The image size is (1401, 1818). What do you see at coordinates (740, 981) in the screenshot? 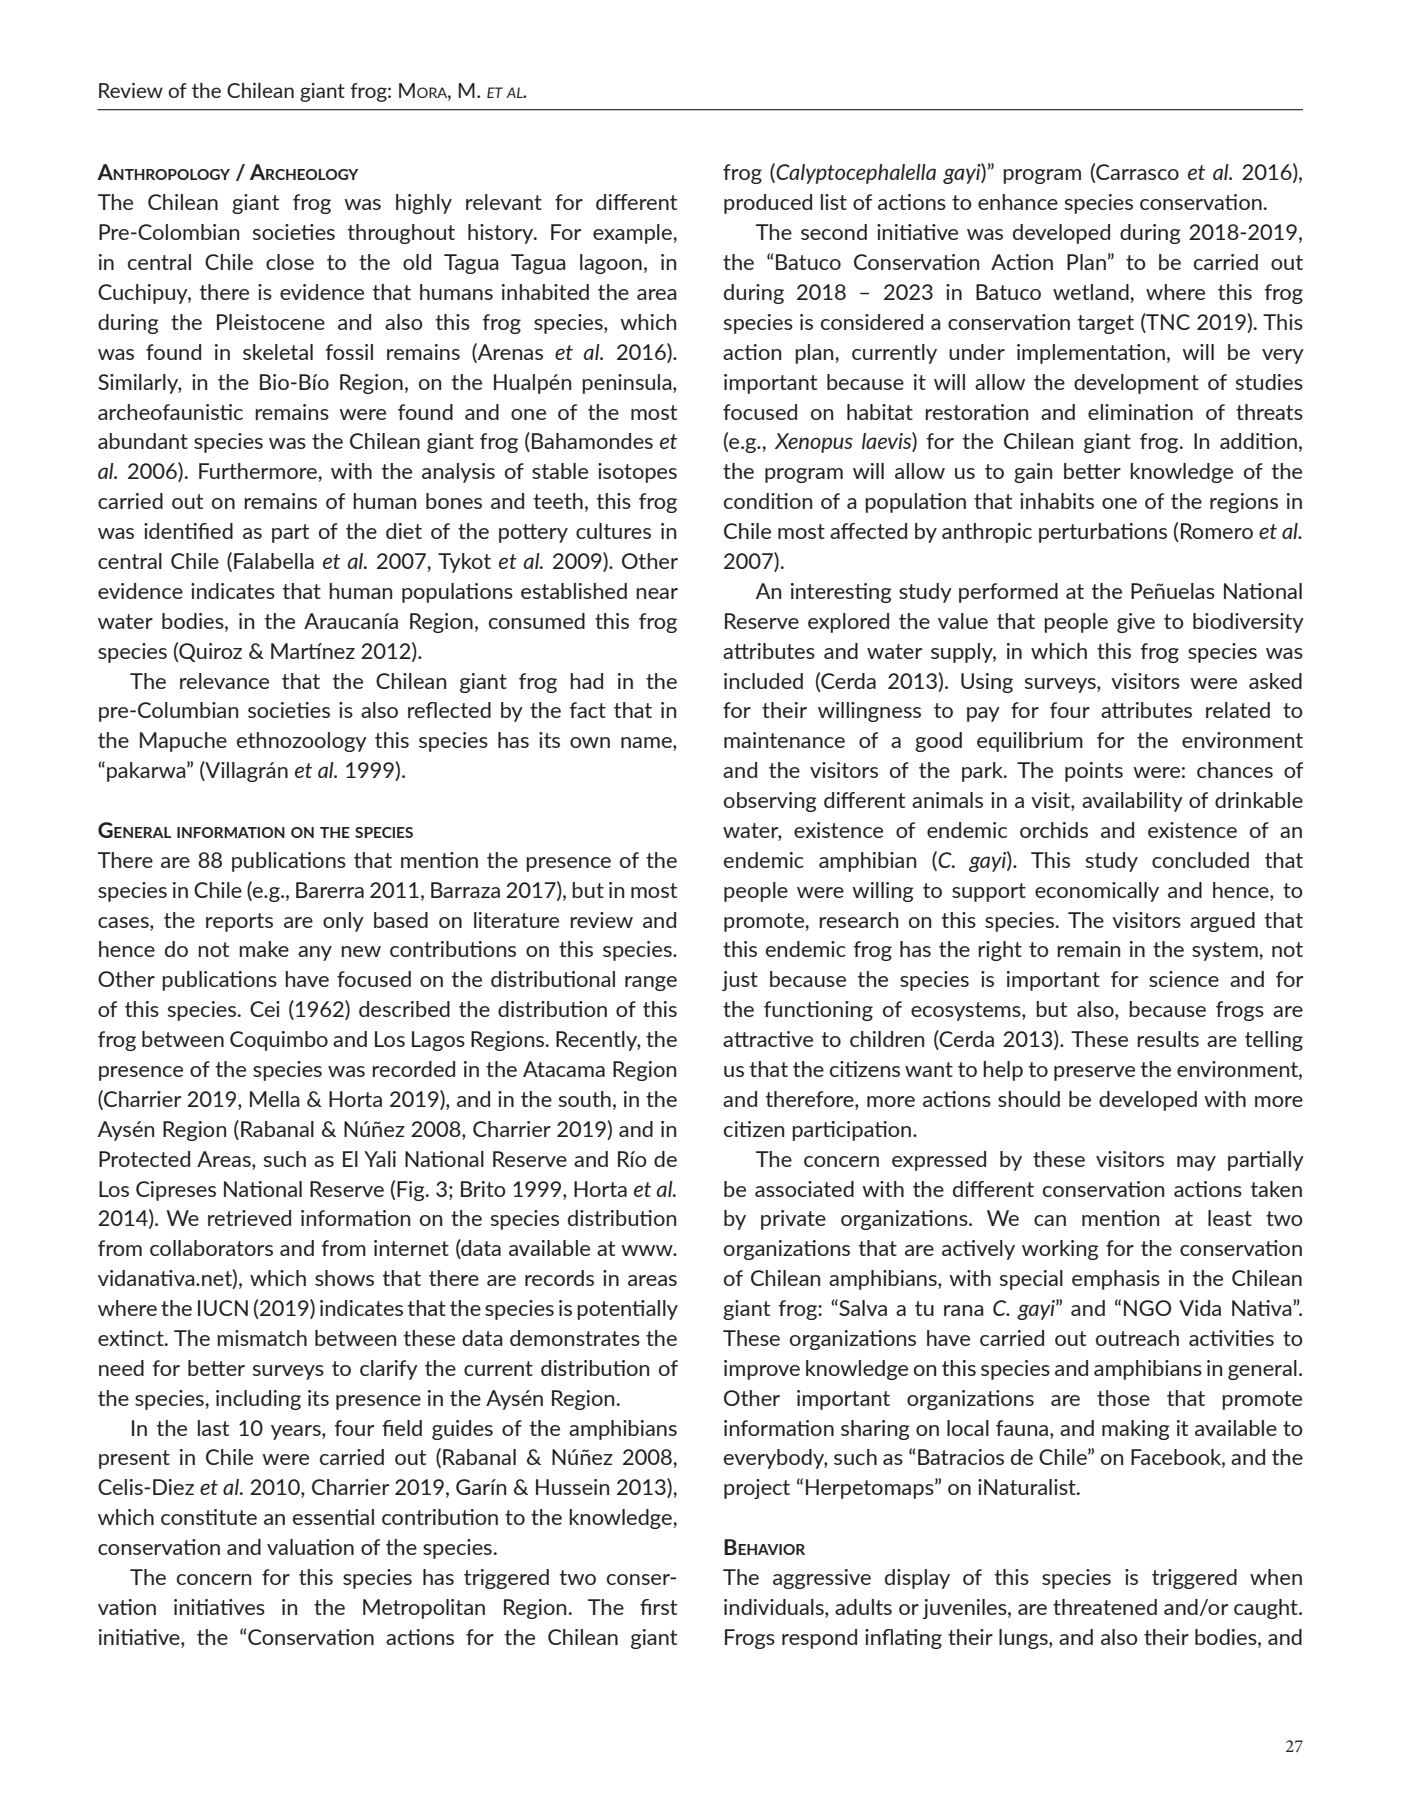
I see `just` at bounding box center [740, 981].
